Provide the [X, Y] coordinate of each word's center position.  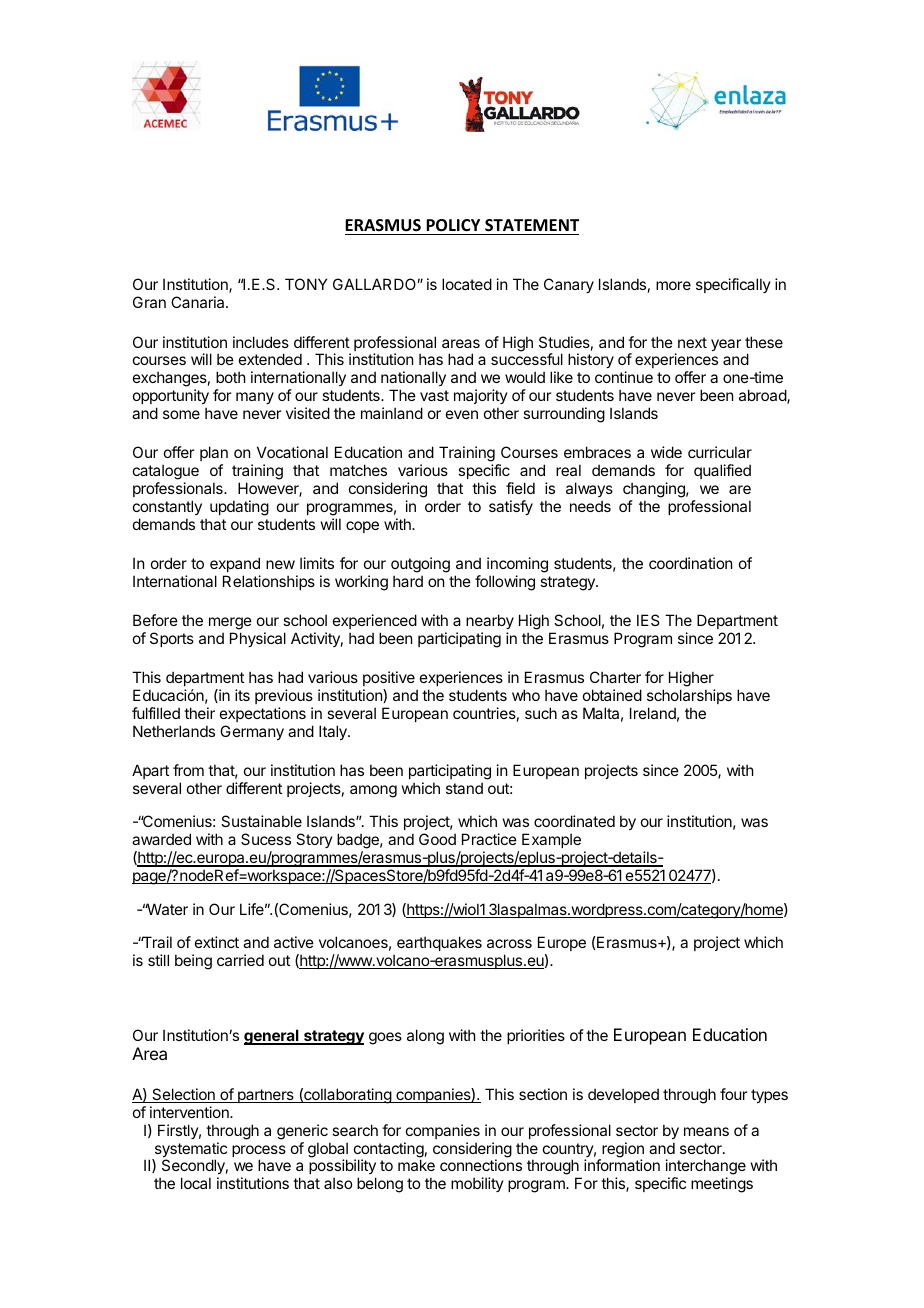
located [467, 284]
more [673, 285]
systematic [189, 1151]
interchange [706, 1168]
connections [481, 1165]
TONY [306, 284]
